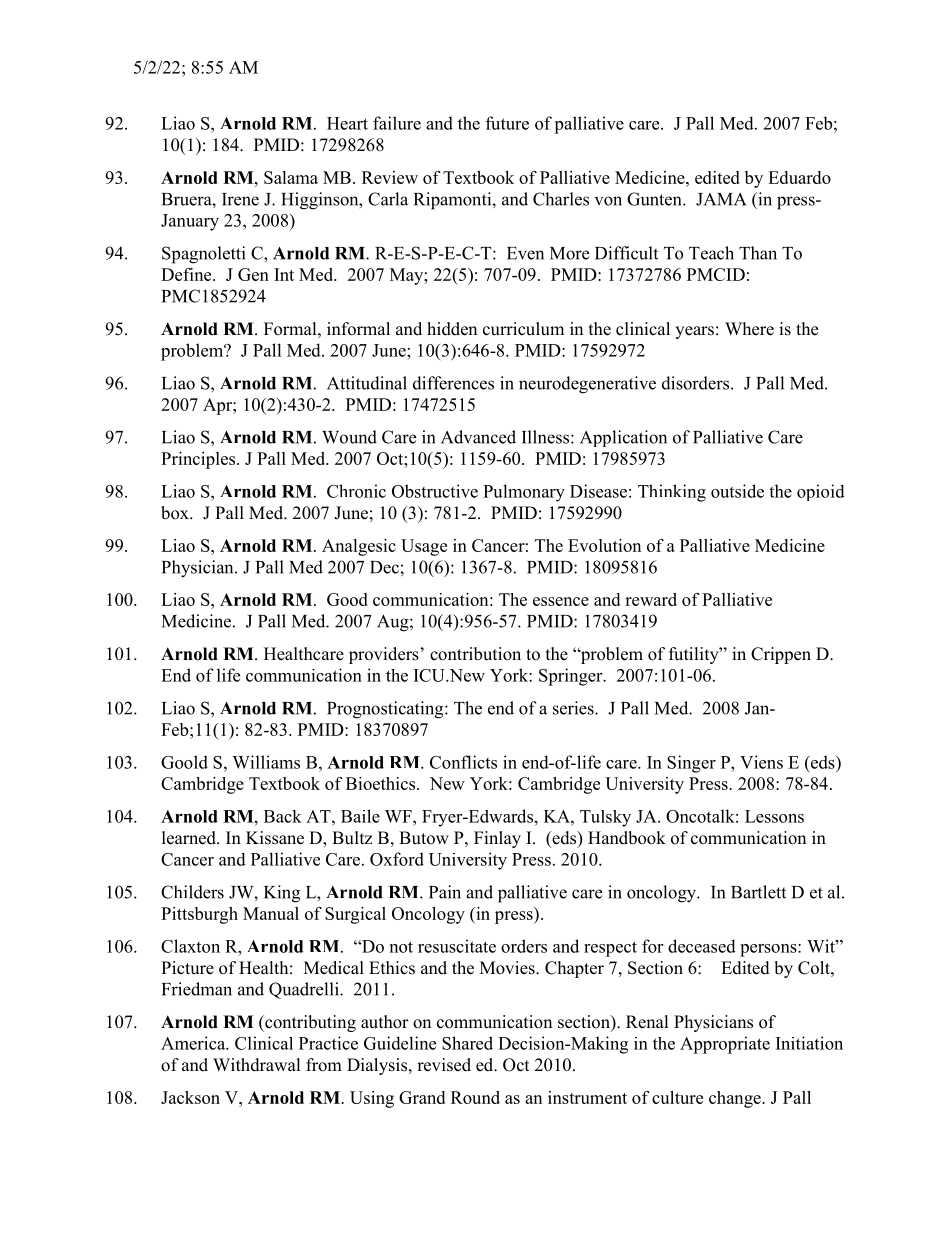 The height and width of the screenshot is (1233, 952). Describe the element at coordinates (475, 654) in the screenshot. I see `contribution` at that location.
